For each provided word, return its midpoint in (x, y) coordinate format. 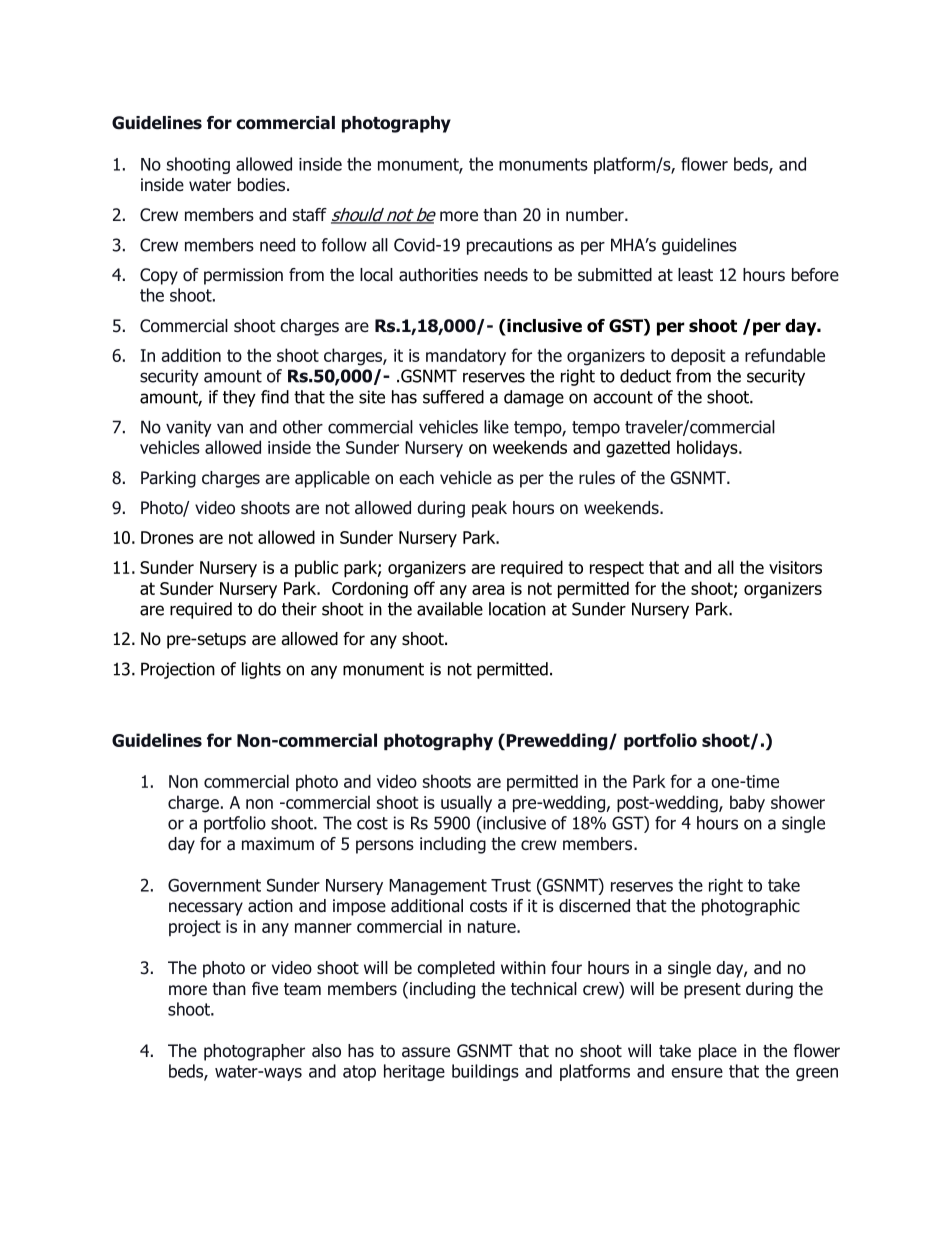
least (695, 275)
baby (747, 803)
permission (243, 276)
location (517, 609)
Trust (511, 885)
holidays (708, 449)
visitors (795, 567)
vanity (189, 428)
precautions (509, 246)
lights (261, 670)
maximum (278, 844)
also (326, 1051)
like (496, 427)
